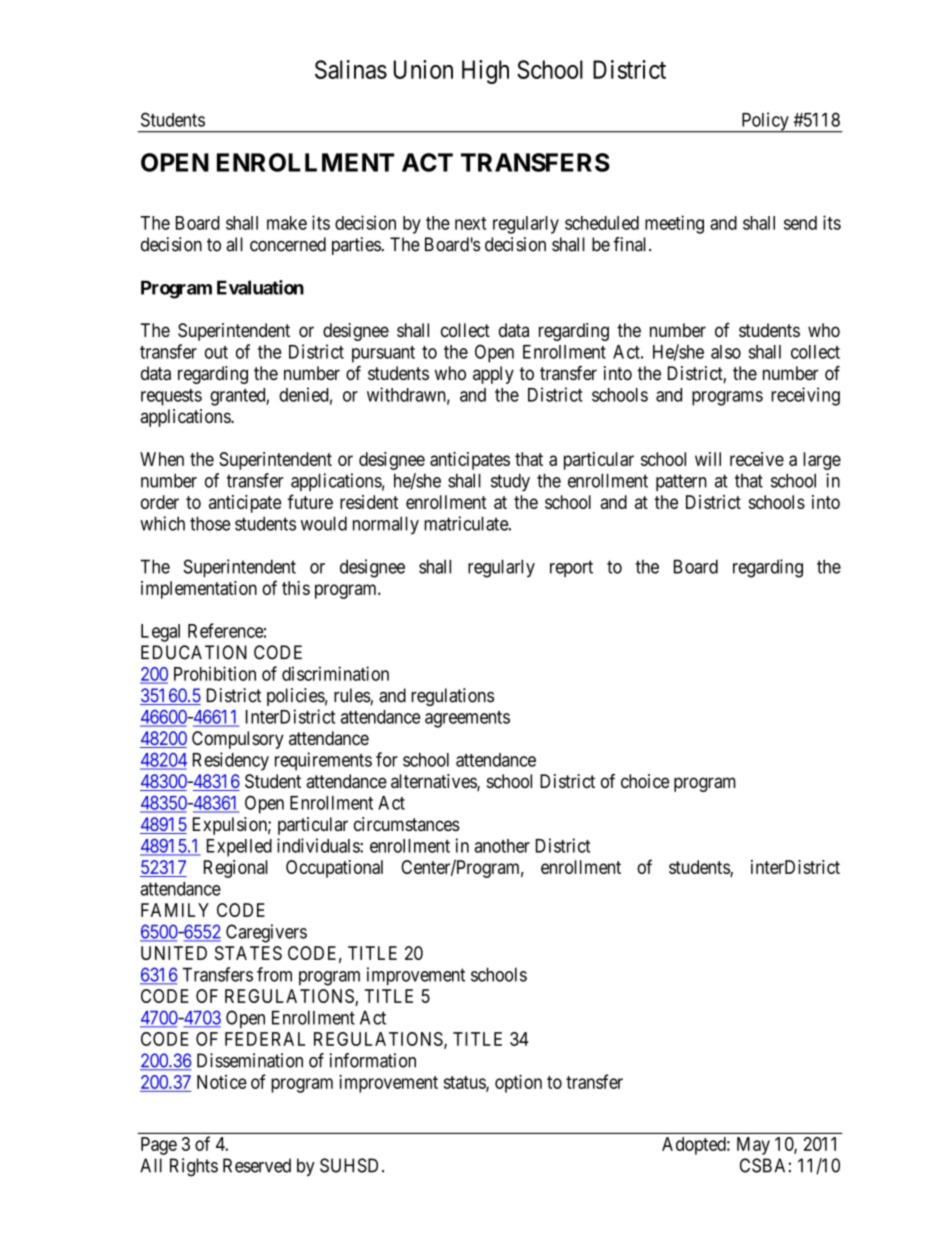  I want to click on pattern, so click(681, 482).
